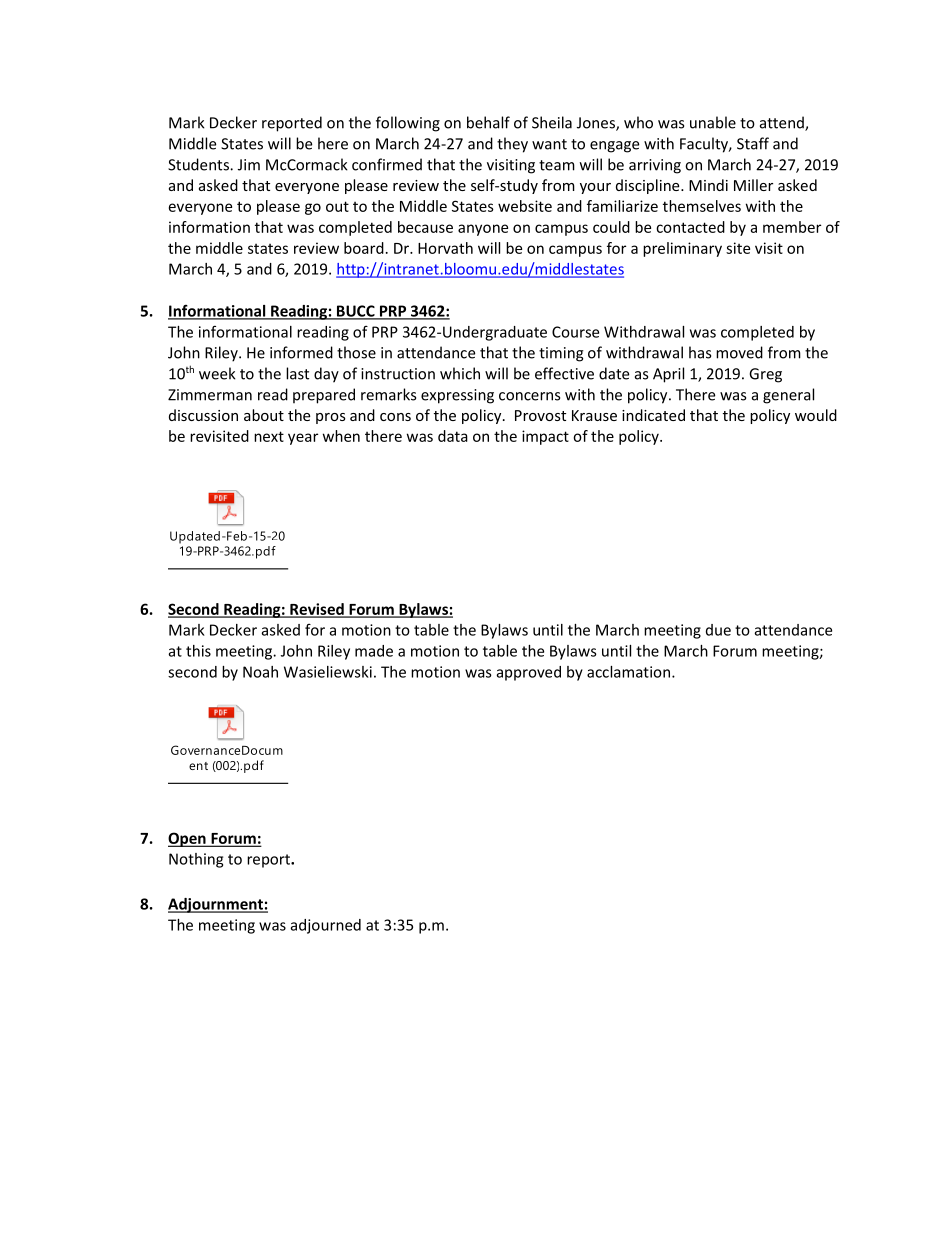 The height and width of the image is (1233, 952). What do you see at coordinates (753, 143) in the image?
I see `Staff` at bounding box center [753, 143].
